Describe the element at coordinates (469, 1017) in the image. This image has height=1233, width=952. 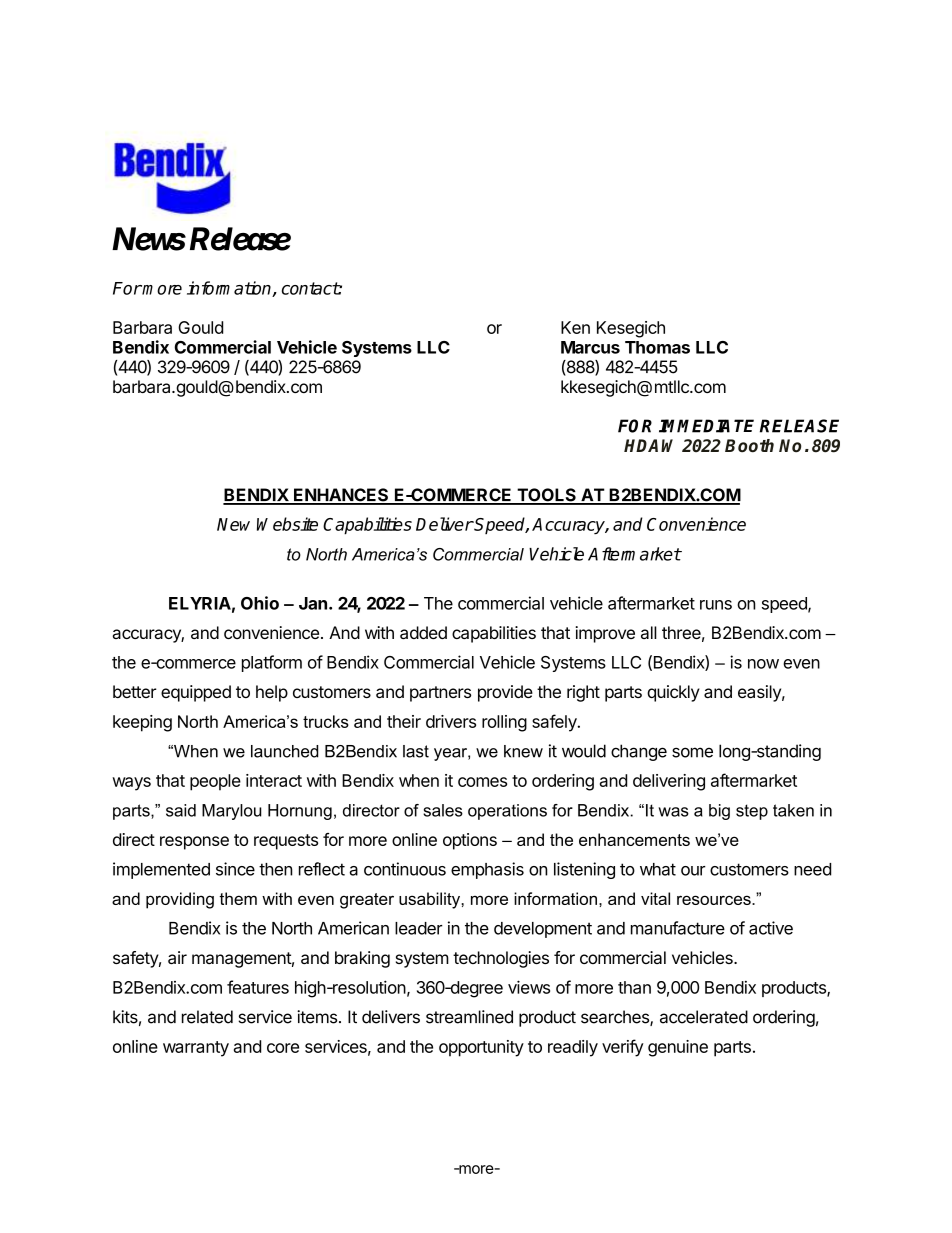
I see `streamlined` at that location.
